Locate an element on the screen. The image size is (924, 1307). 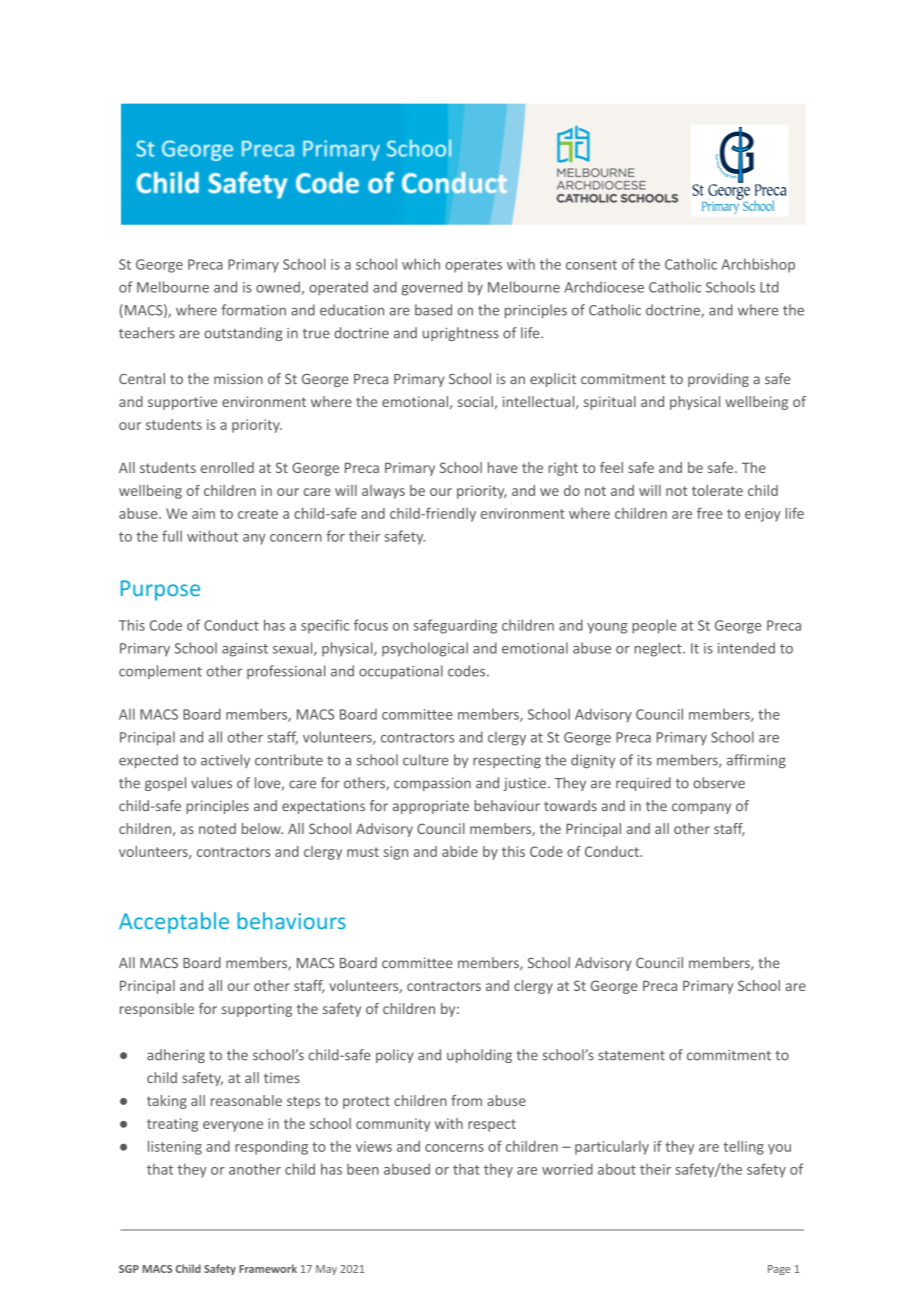
governed is located at coordinates (431, 288).
